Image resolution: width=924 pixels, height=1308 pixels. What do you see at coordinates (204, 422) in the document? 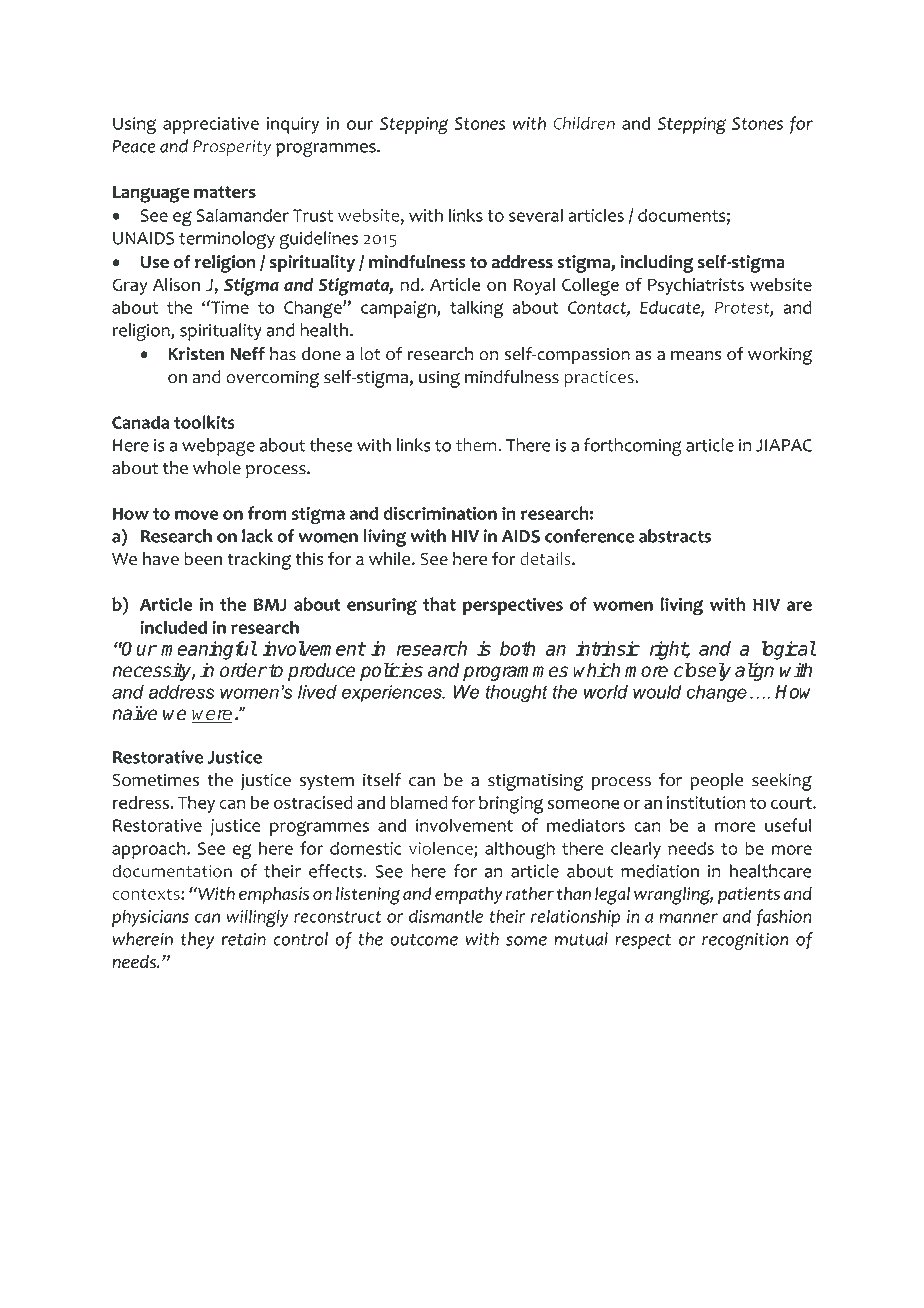
I see `toolkits` at bounding box center [204, 422].
